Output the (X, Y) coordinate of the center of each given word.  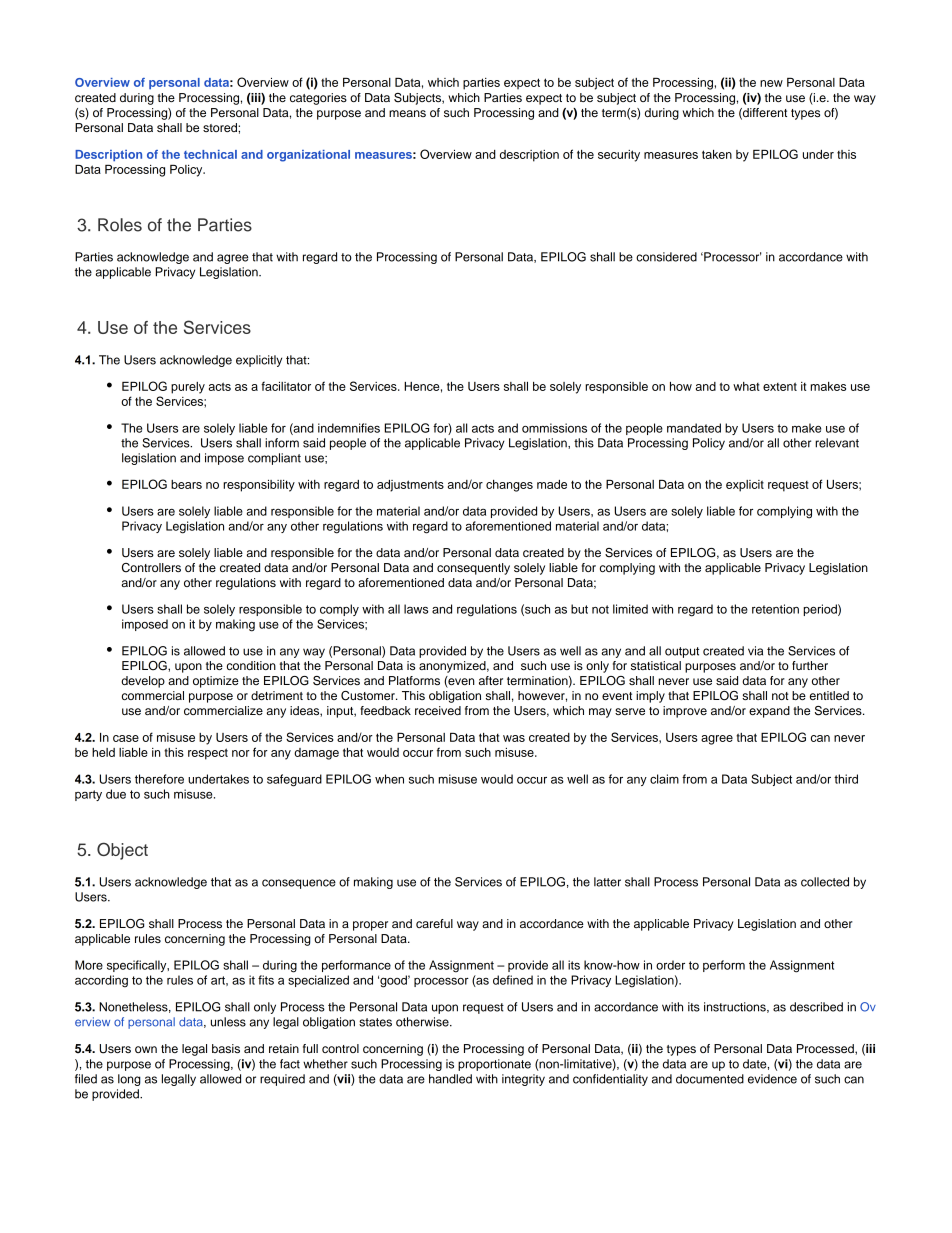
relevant (837, 443)
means (407, 113)
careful (434, 923)
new (771, 83)
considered (666, 257)
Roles (120, 225)
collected (825, 882)
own (146, 1049)
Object (122, 851)
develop (143, 682)
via (755, 651)
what (746, 386)
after (491, 680)
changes (509, 486)
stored (221, 127)
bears (186, 484)
